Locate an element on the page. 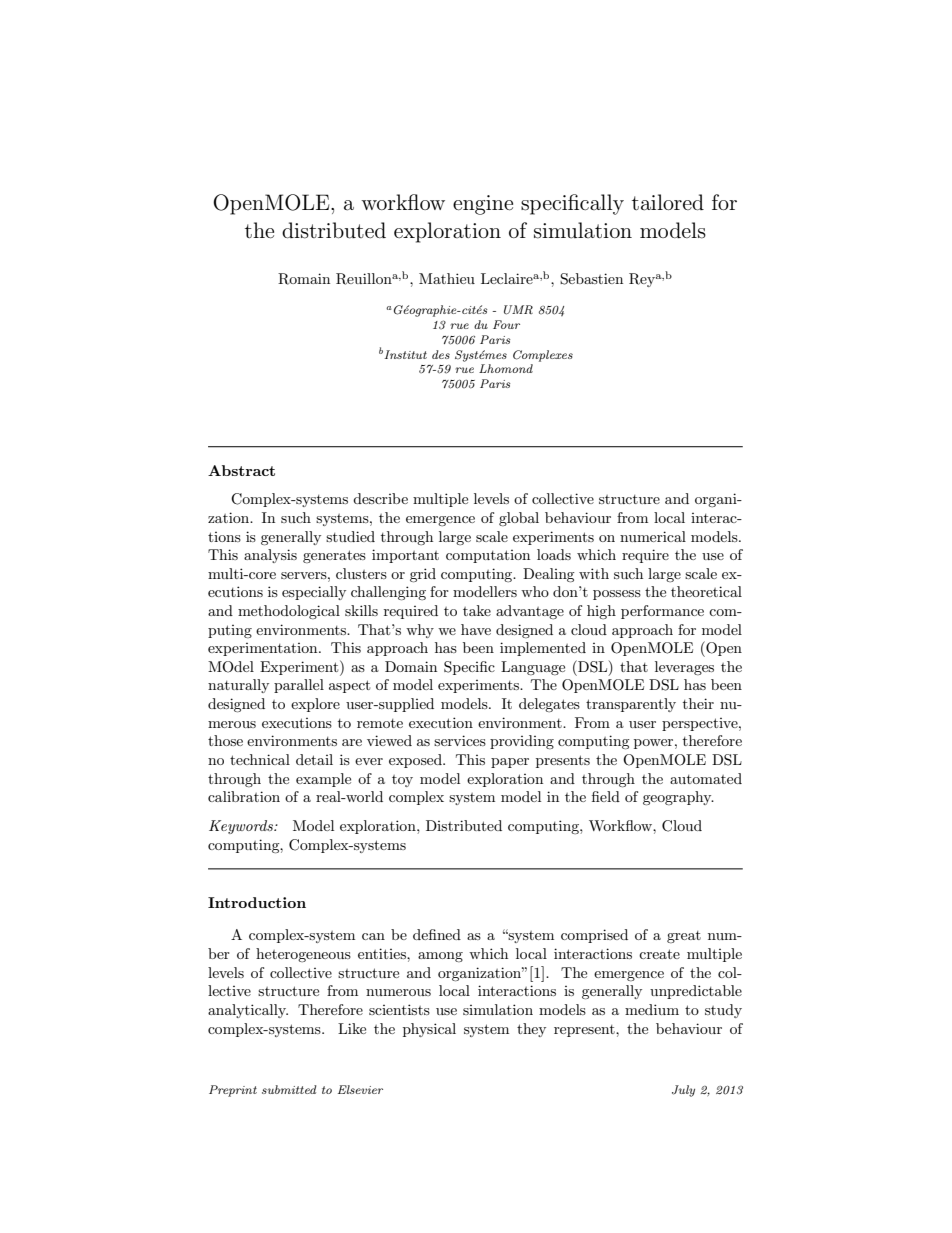 The image size is (952, 1233). defined is located at coordinates (437, 934).
